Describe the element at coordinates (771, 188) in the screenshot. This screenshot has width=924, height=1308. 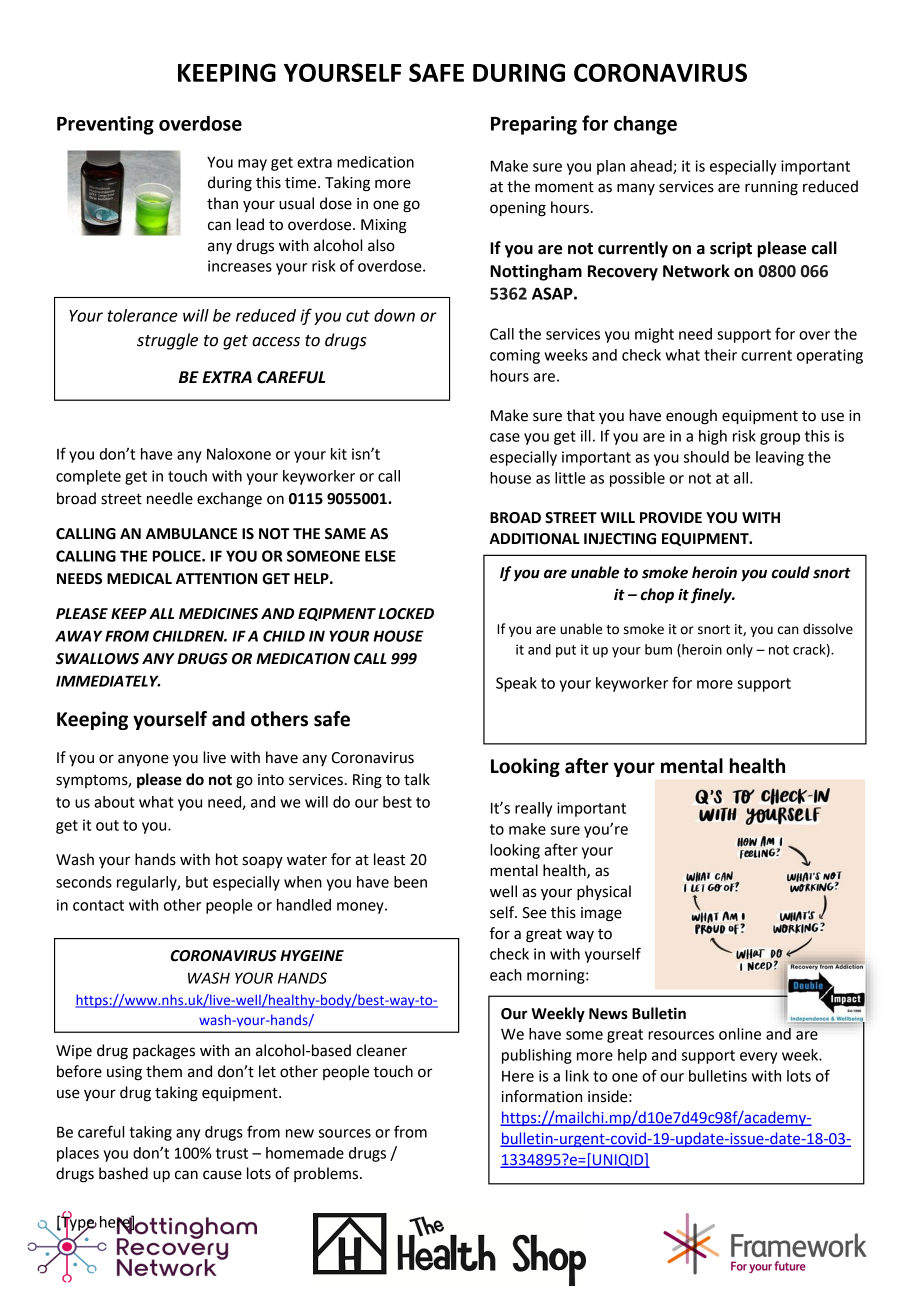
I see `running` at that location.
